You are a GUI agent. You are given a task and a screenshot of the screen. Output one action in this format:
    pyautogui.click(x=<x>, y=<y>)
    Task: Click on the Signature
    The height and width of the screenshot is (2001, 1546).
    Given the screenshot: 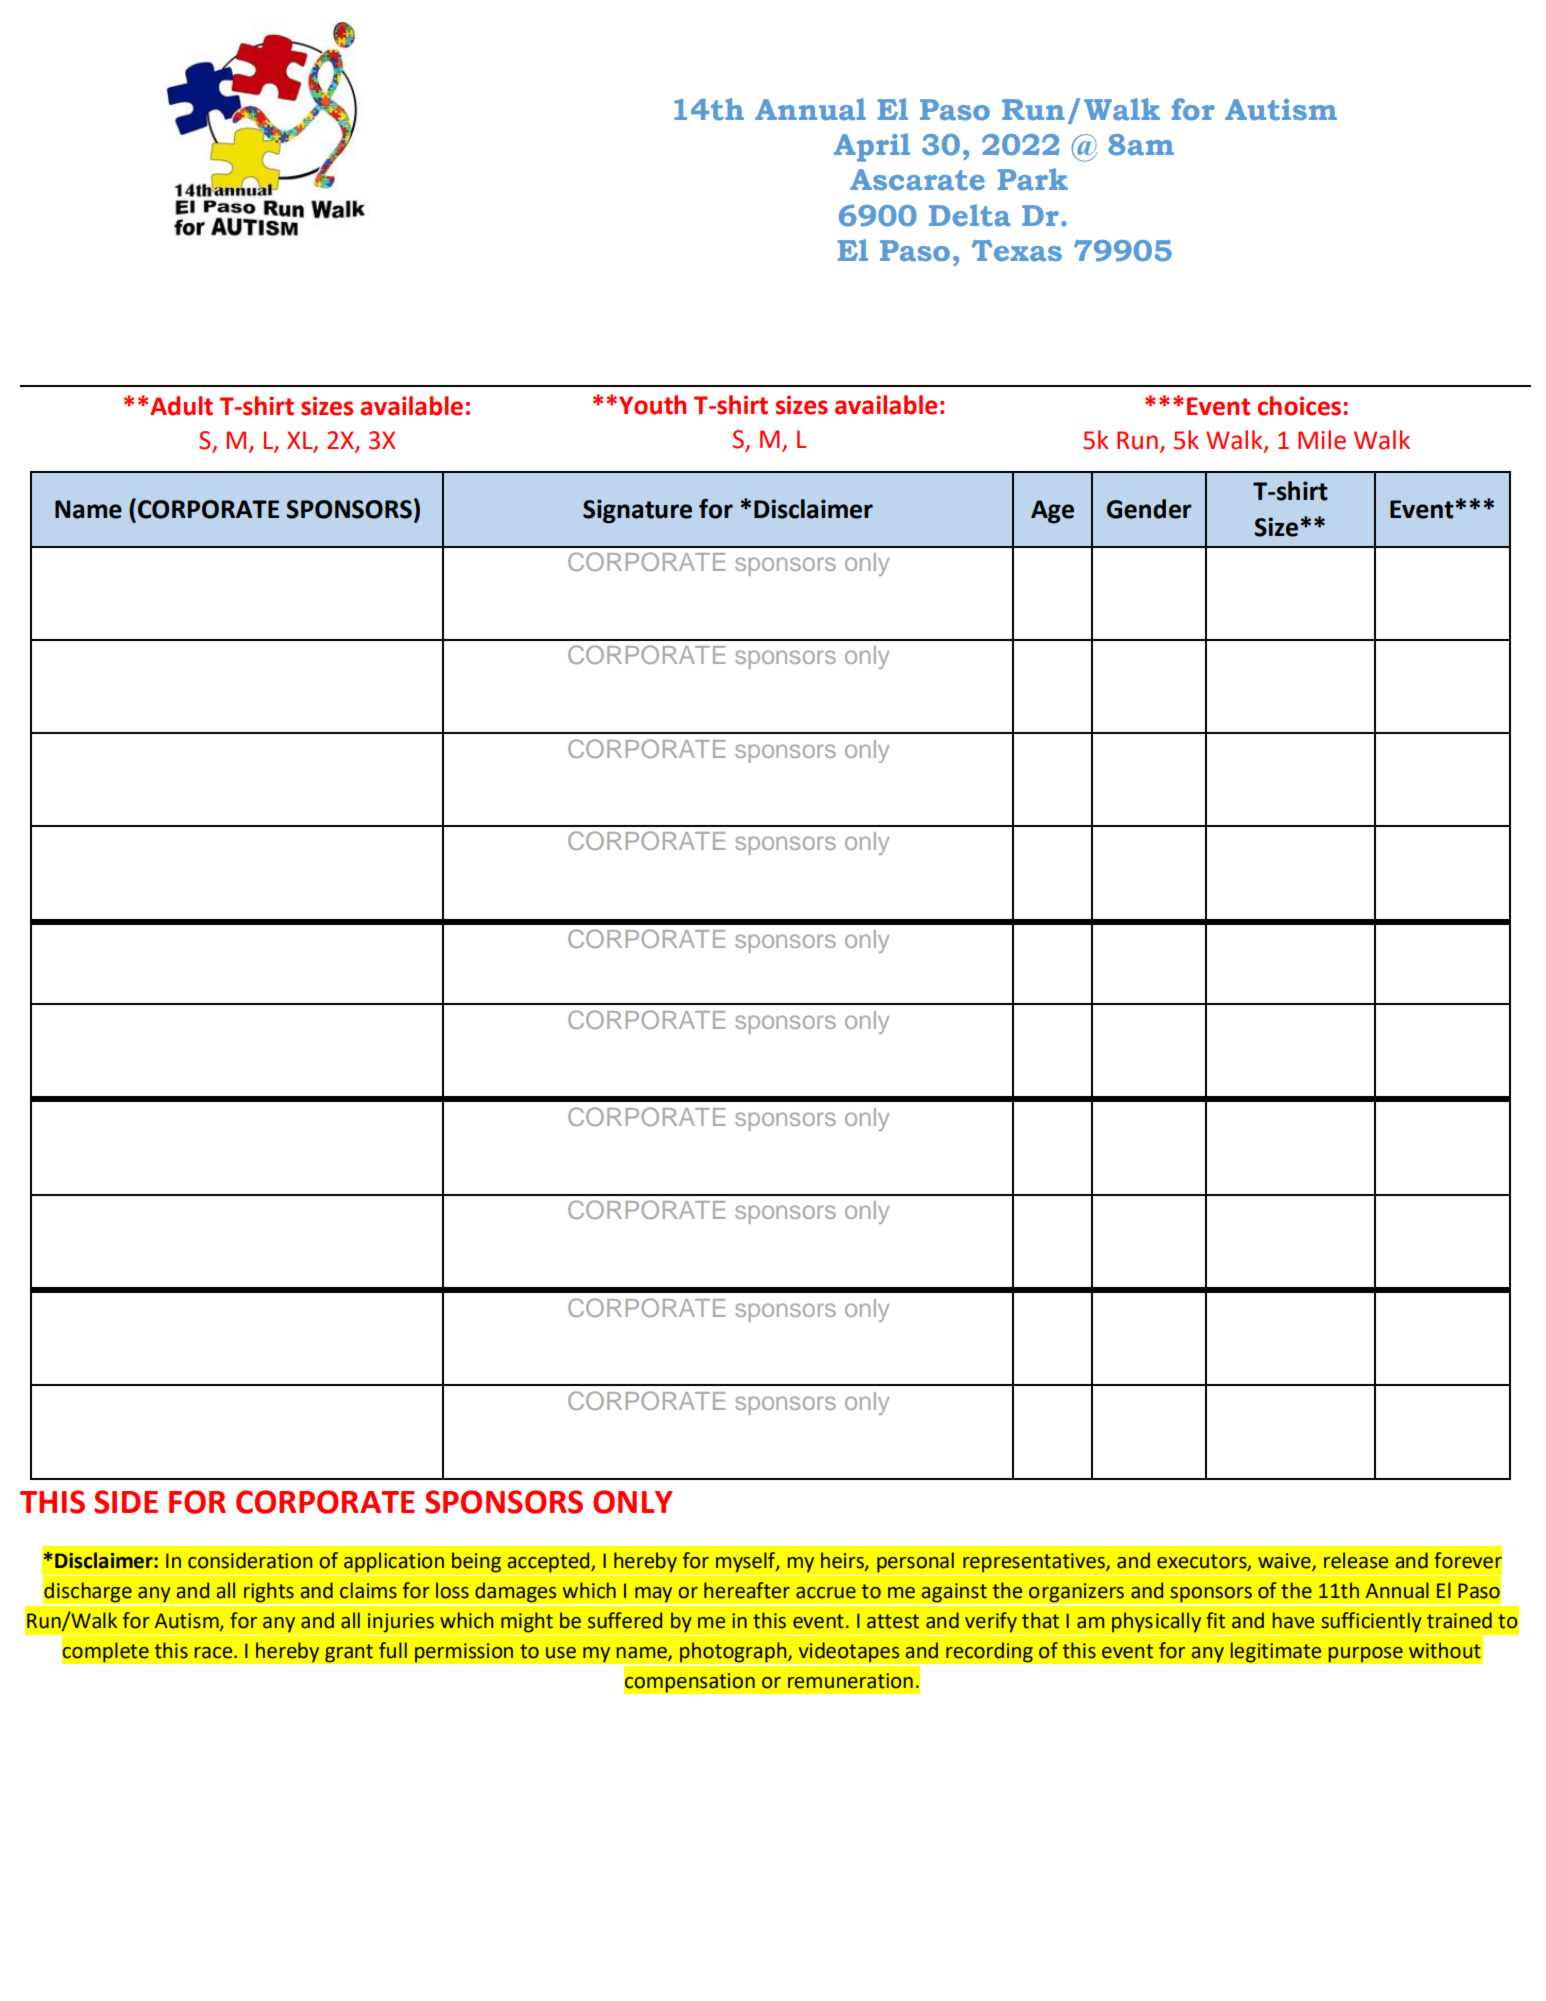 What is the action you would take?
    pyautogui.click(x=637, y=511)
